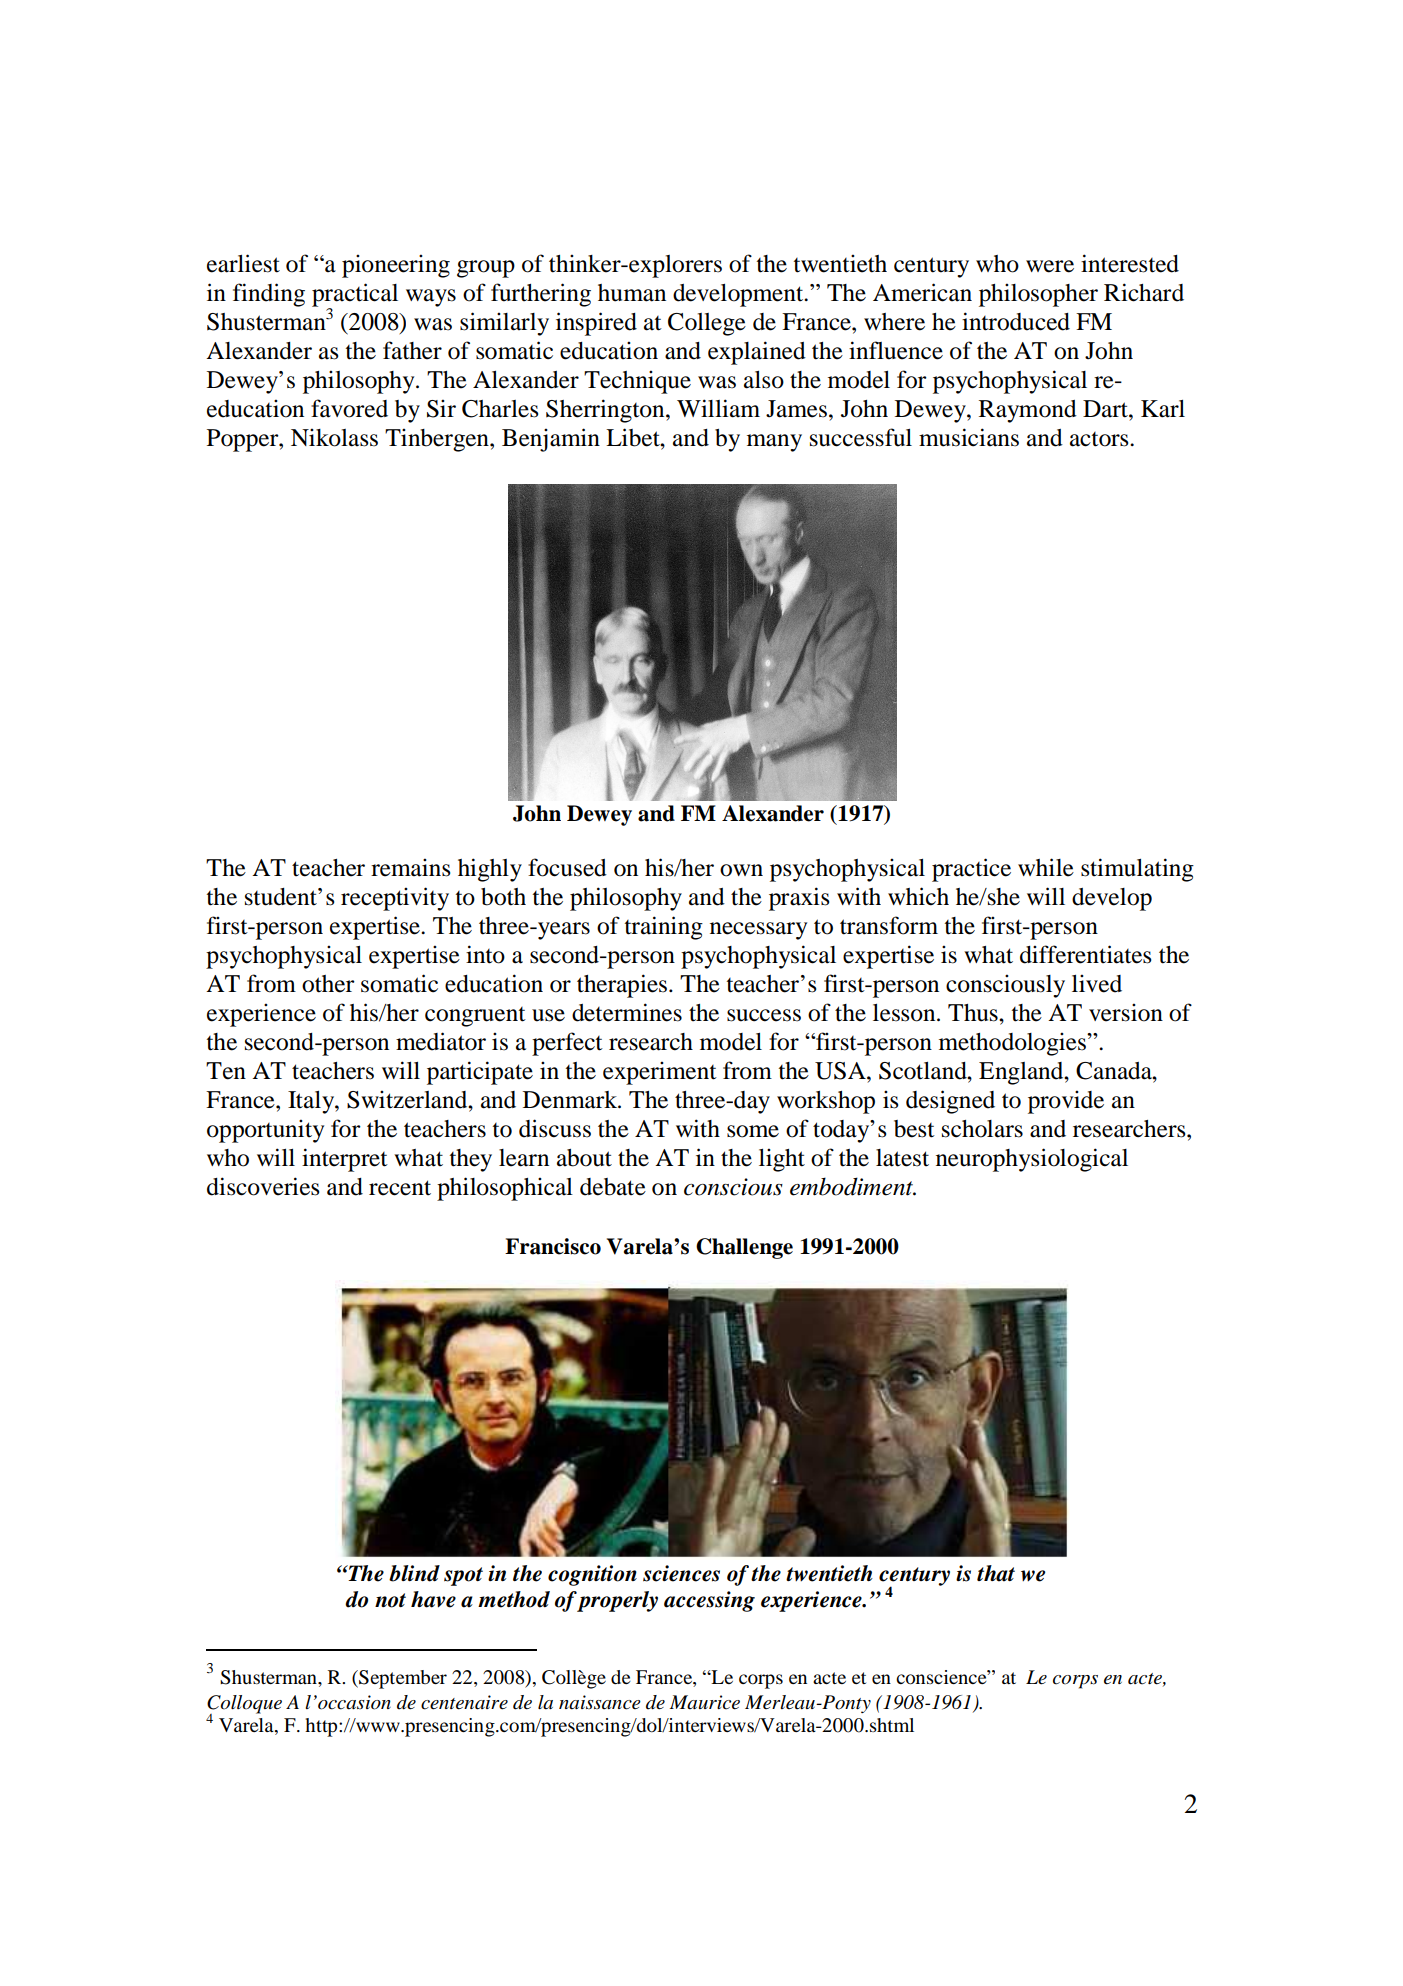  Describe the element at coordinates (355, 296) in the image. I see `practical` at that location.
